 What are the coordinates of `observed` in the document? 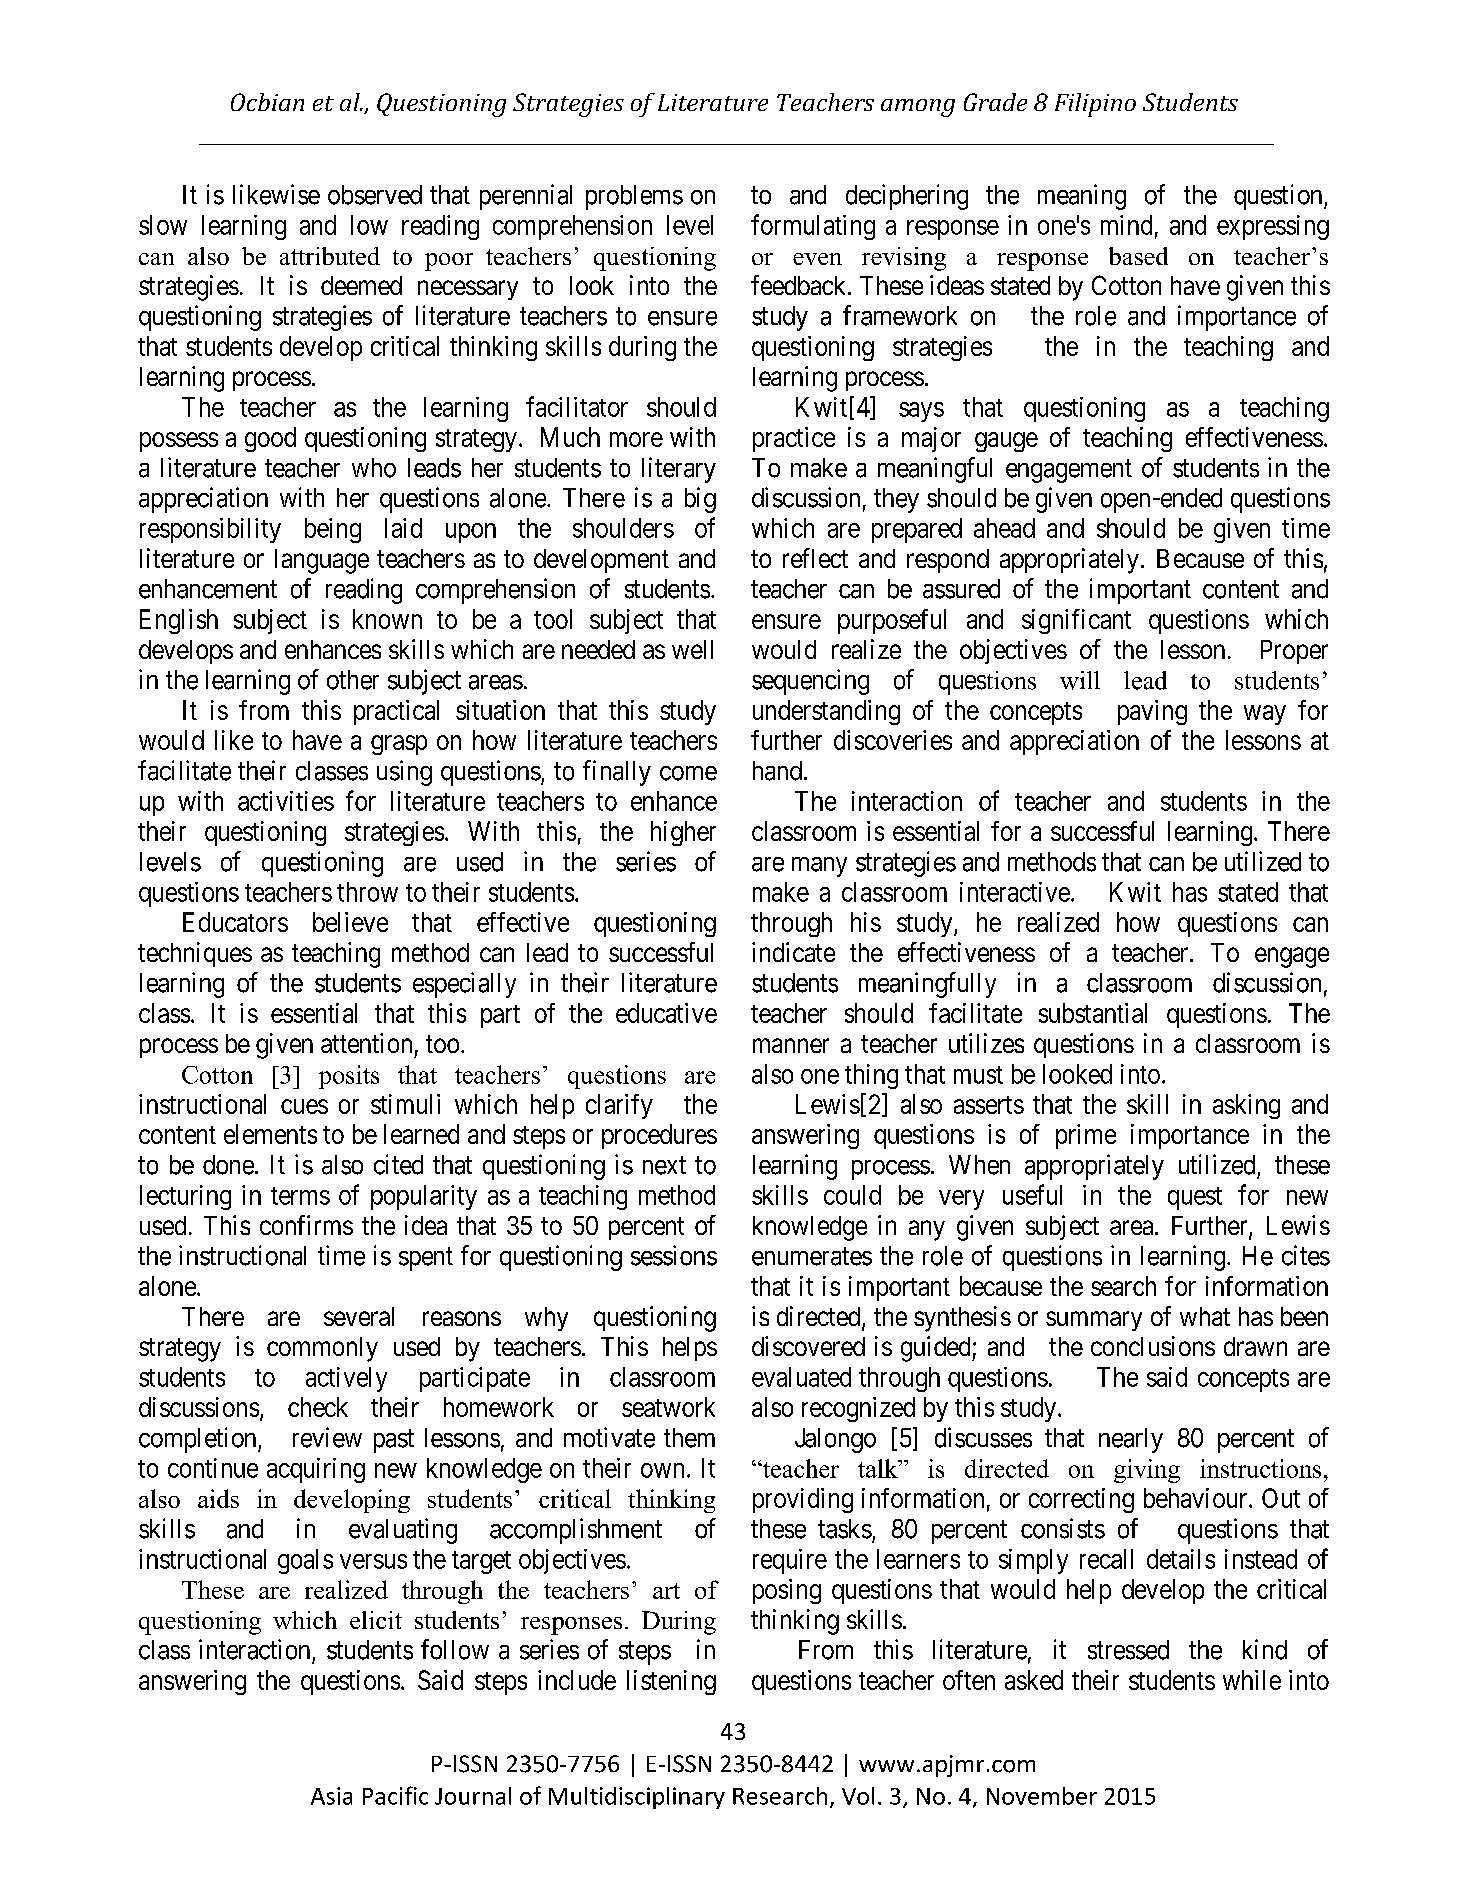 It's located at (375, 195).
